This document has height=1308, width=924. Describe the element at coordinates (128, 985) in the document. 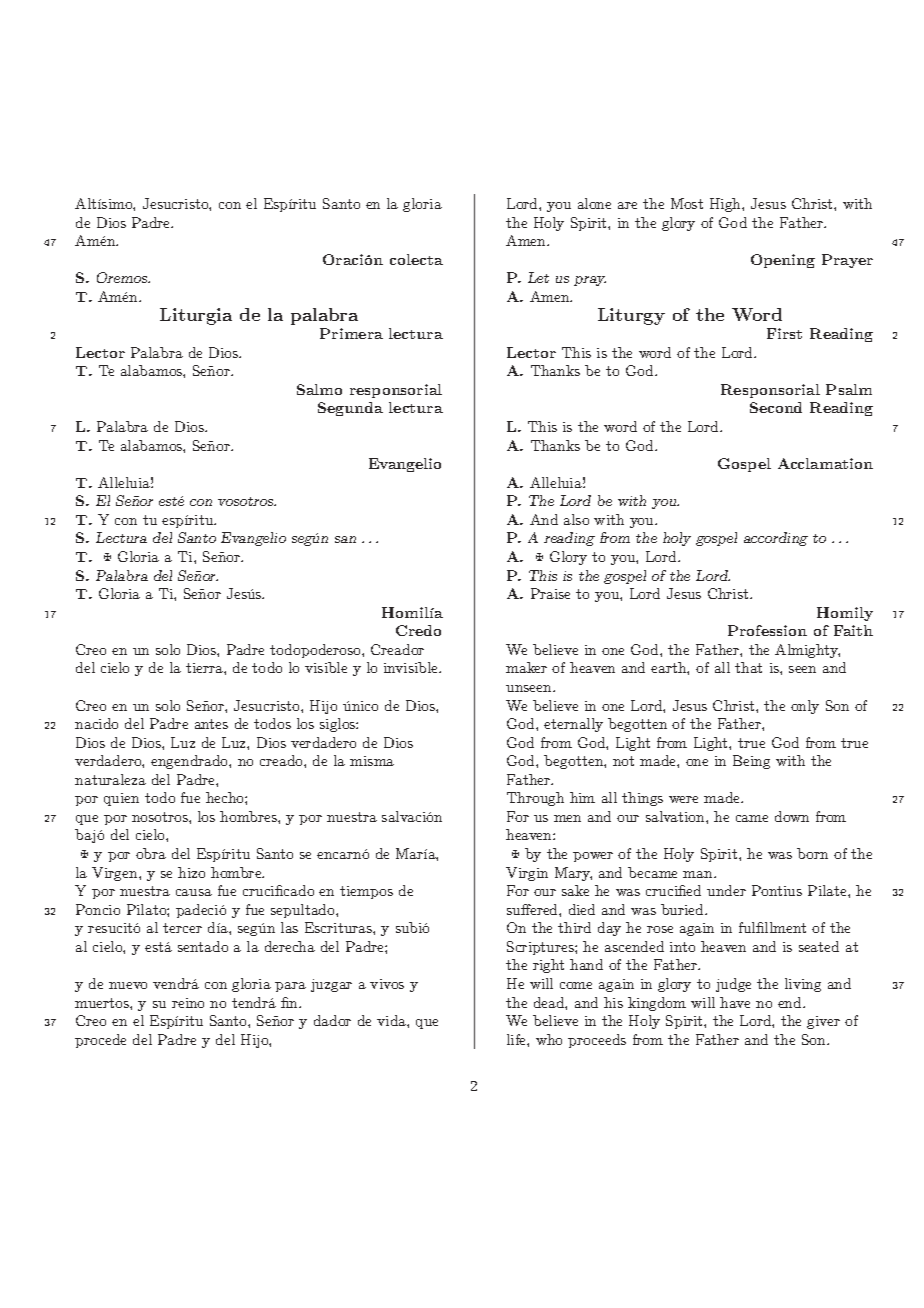

I see `nuevo` at that location.
